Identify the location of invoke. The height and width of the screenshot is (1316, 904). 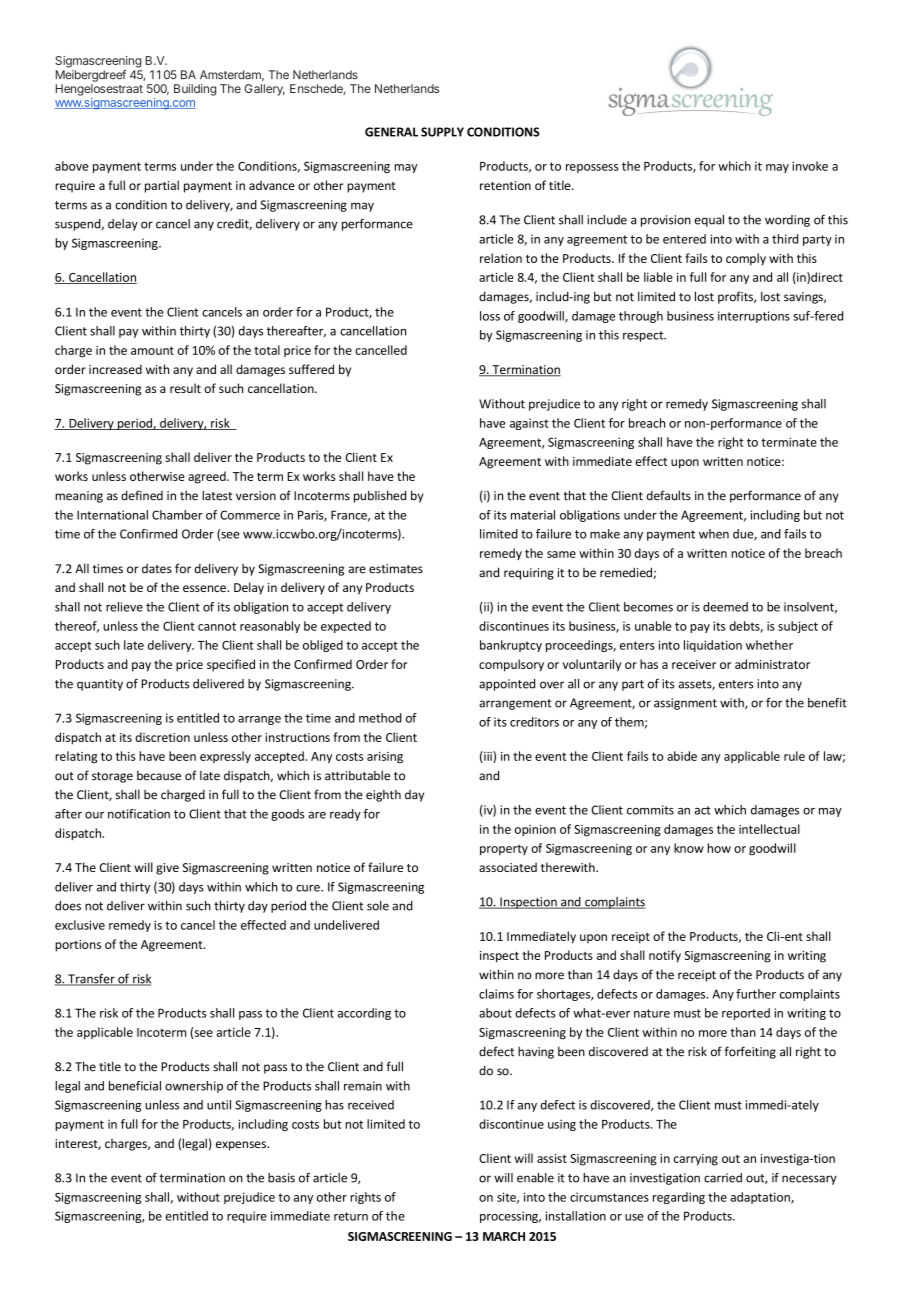
(810, 166).
